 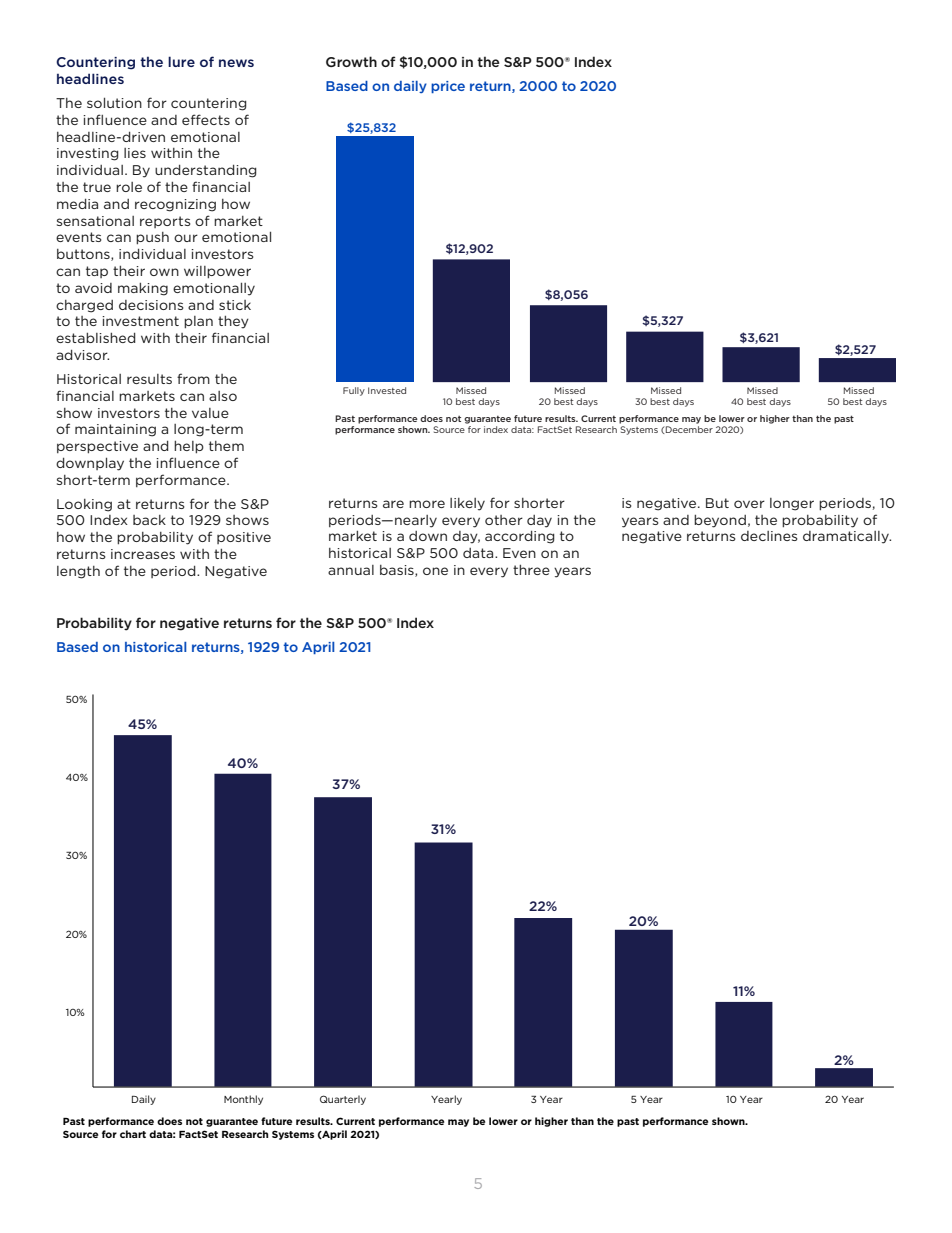 I want to click on declines, so click(x=769, y=536).
